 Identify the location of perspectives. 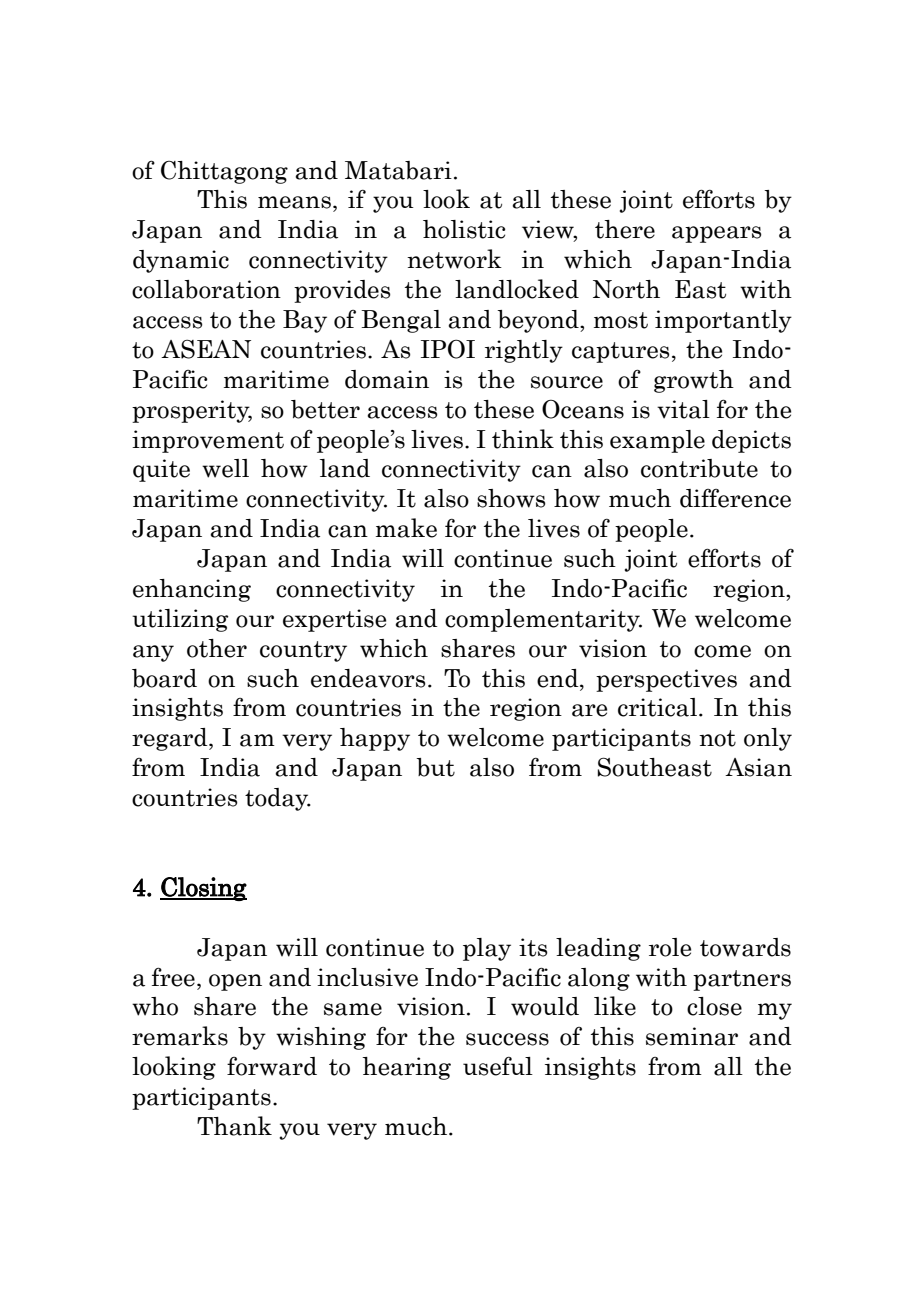
(666, 680).
